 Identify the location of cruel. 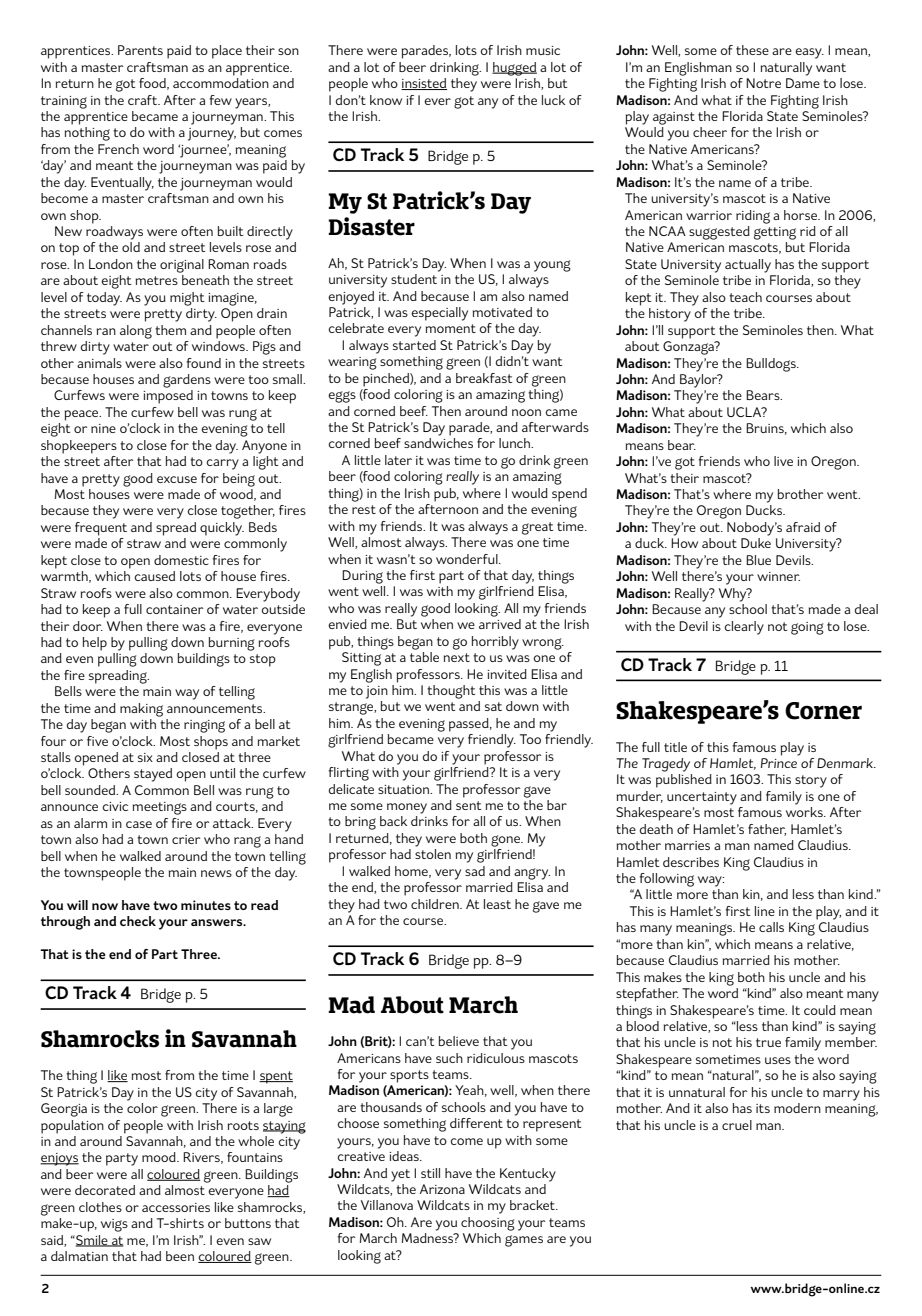
(737, 1125).
